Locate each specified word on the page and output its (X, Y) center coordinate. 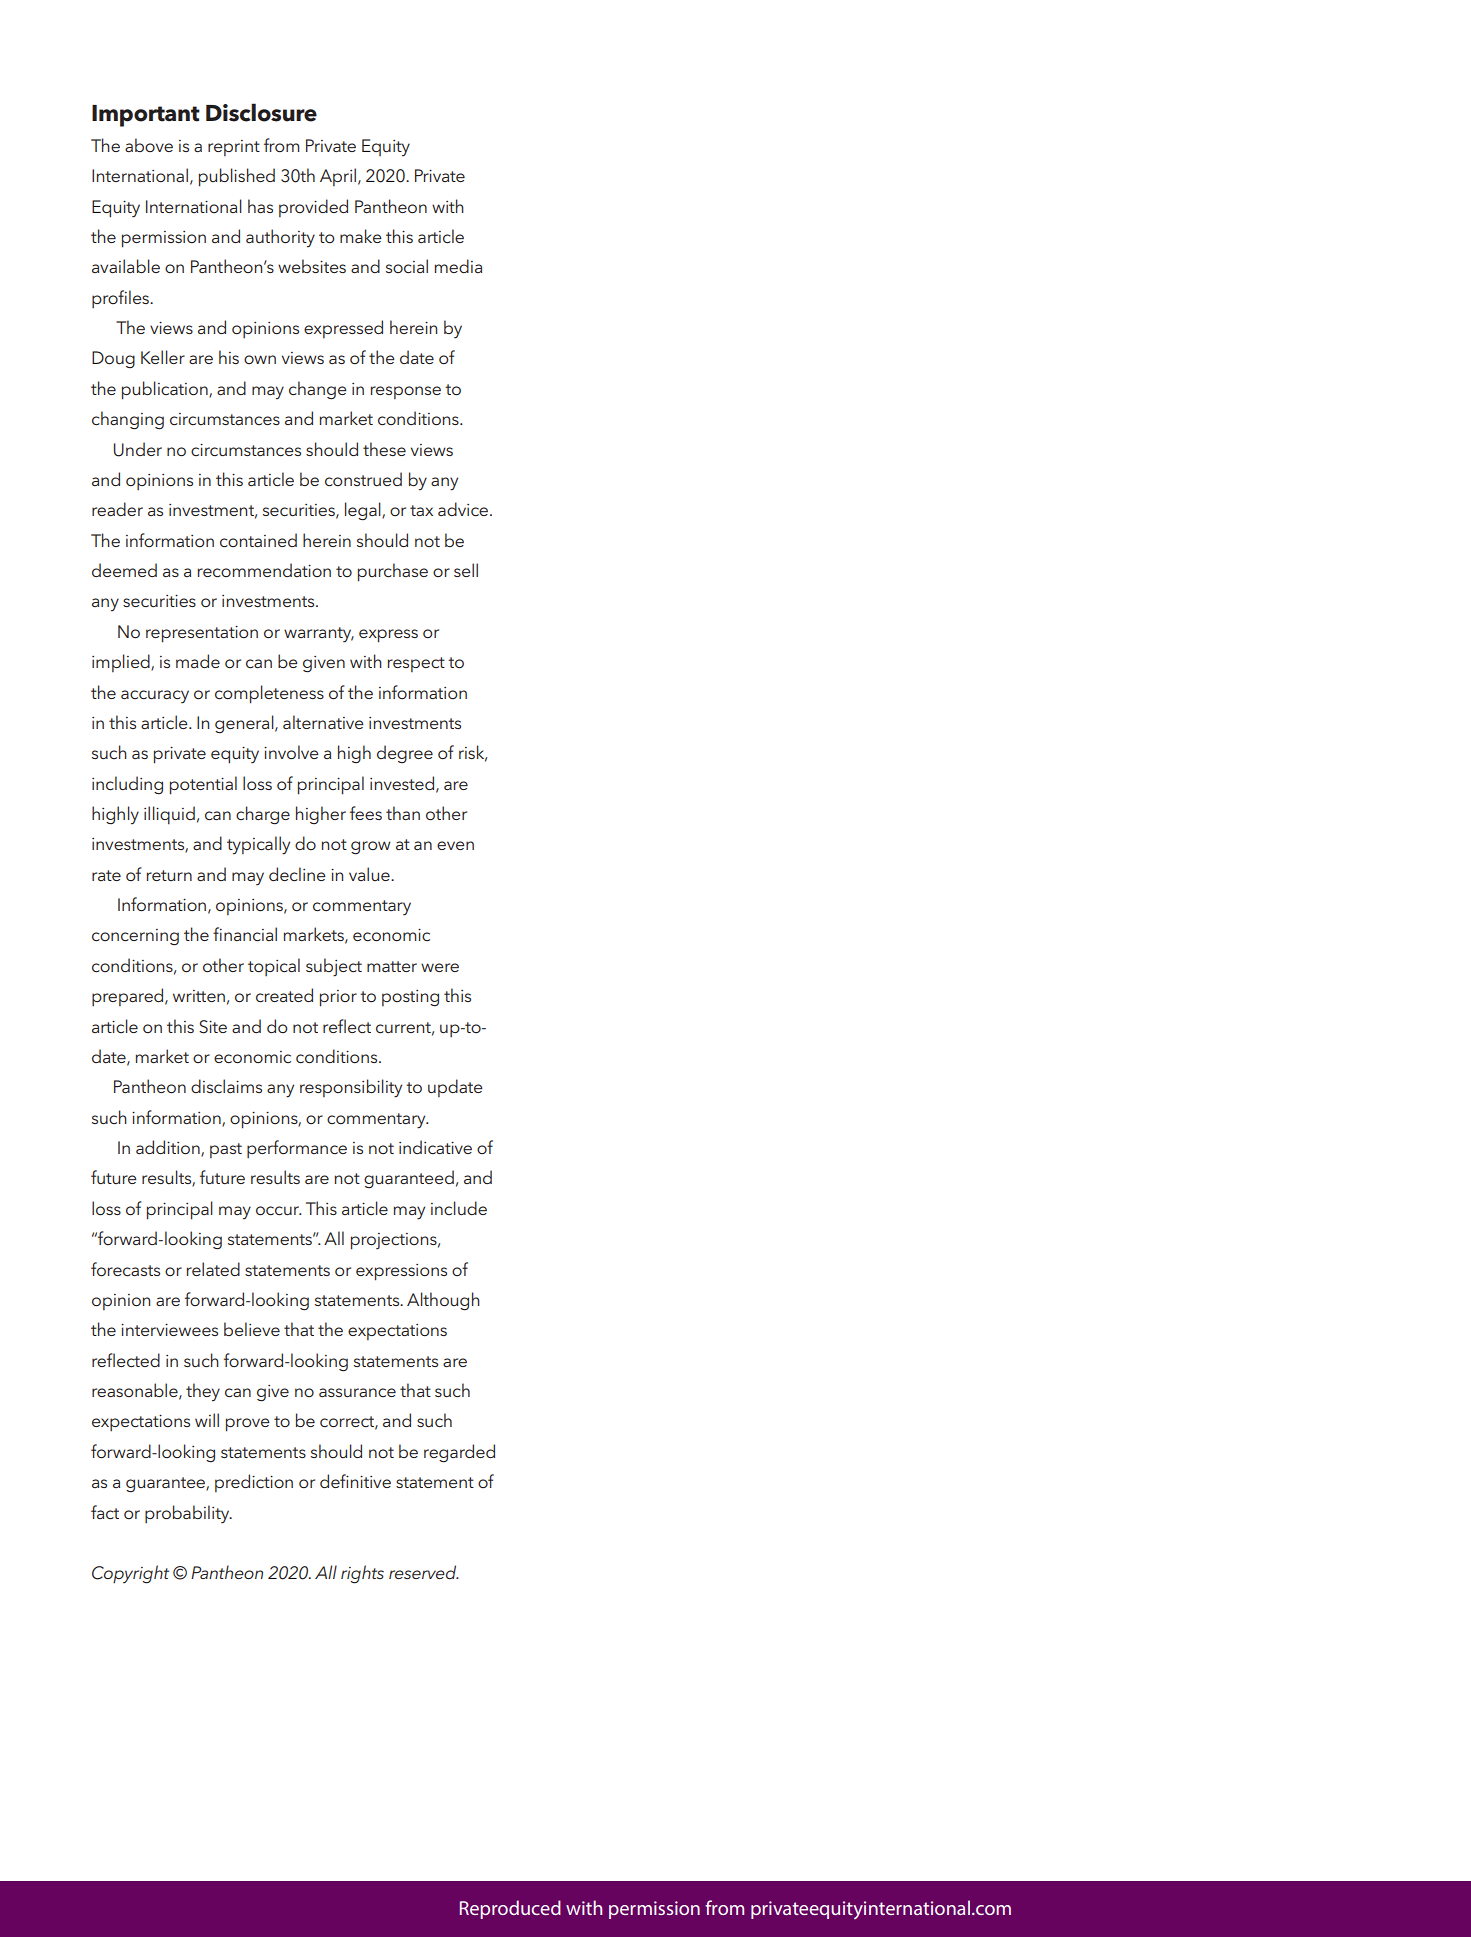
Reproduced (510, 1909)
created (284, 995)
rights (362, 1574)
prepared (129, 997)
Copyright (130, 1574)
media (458, 266)
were (440, 967)
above (149, 145)
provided (313, 208)
